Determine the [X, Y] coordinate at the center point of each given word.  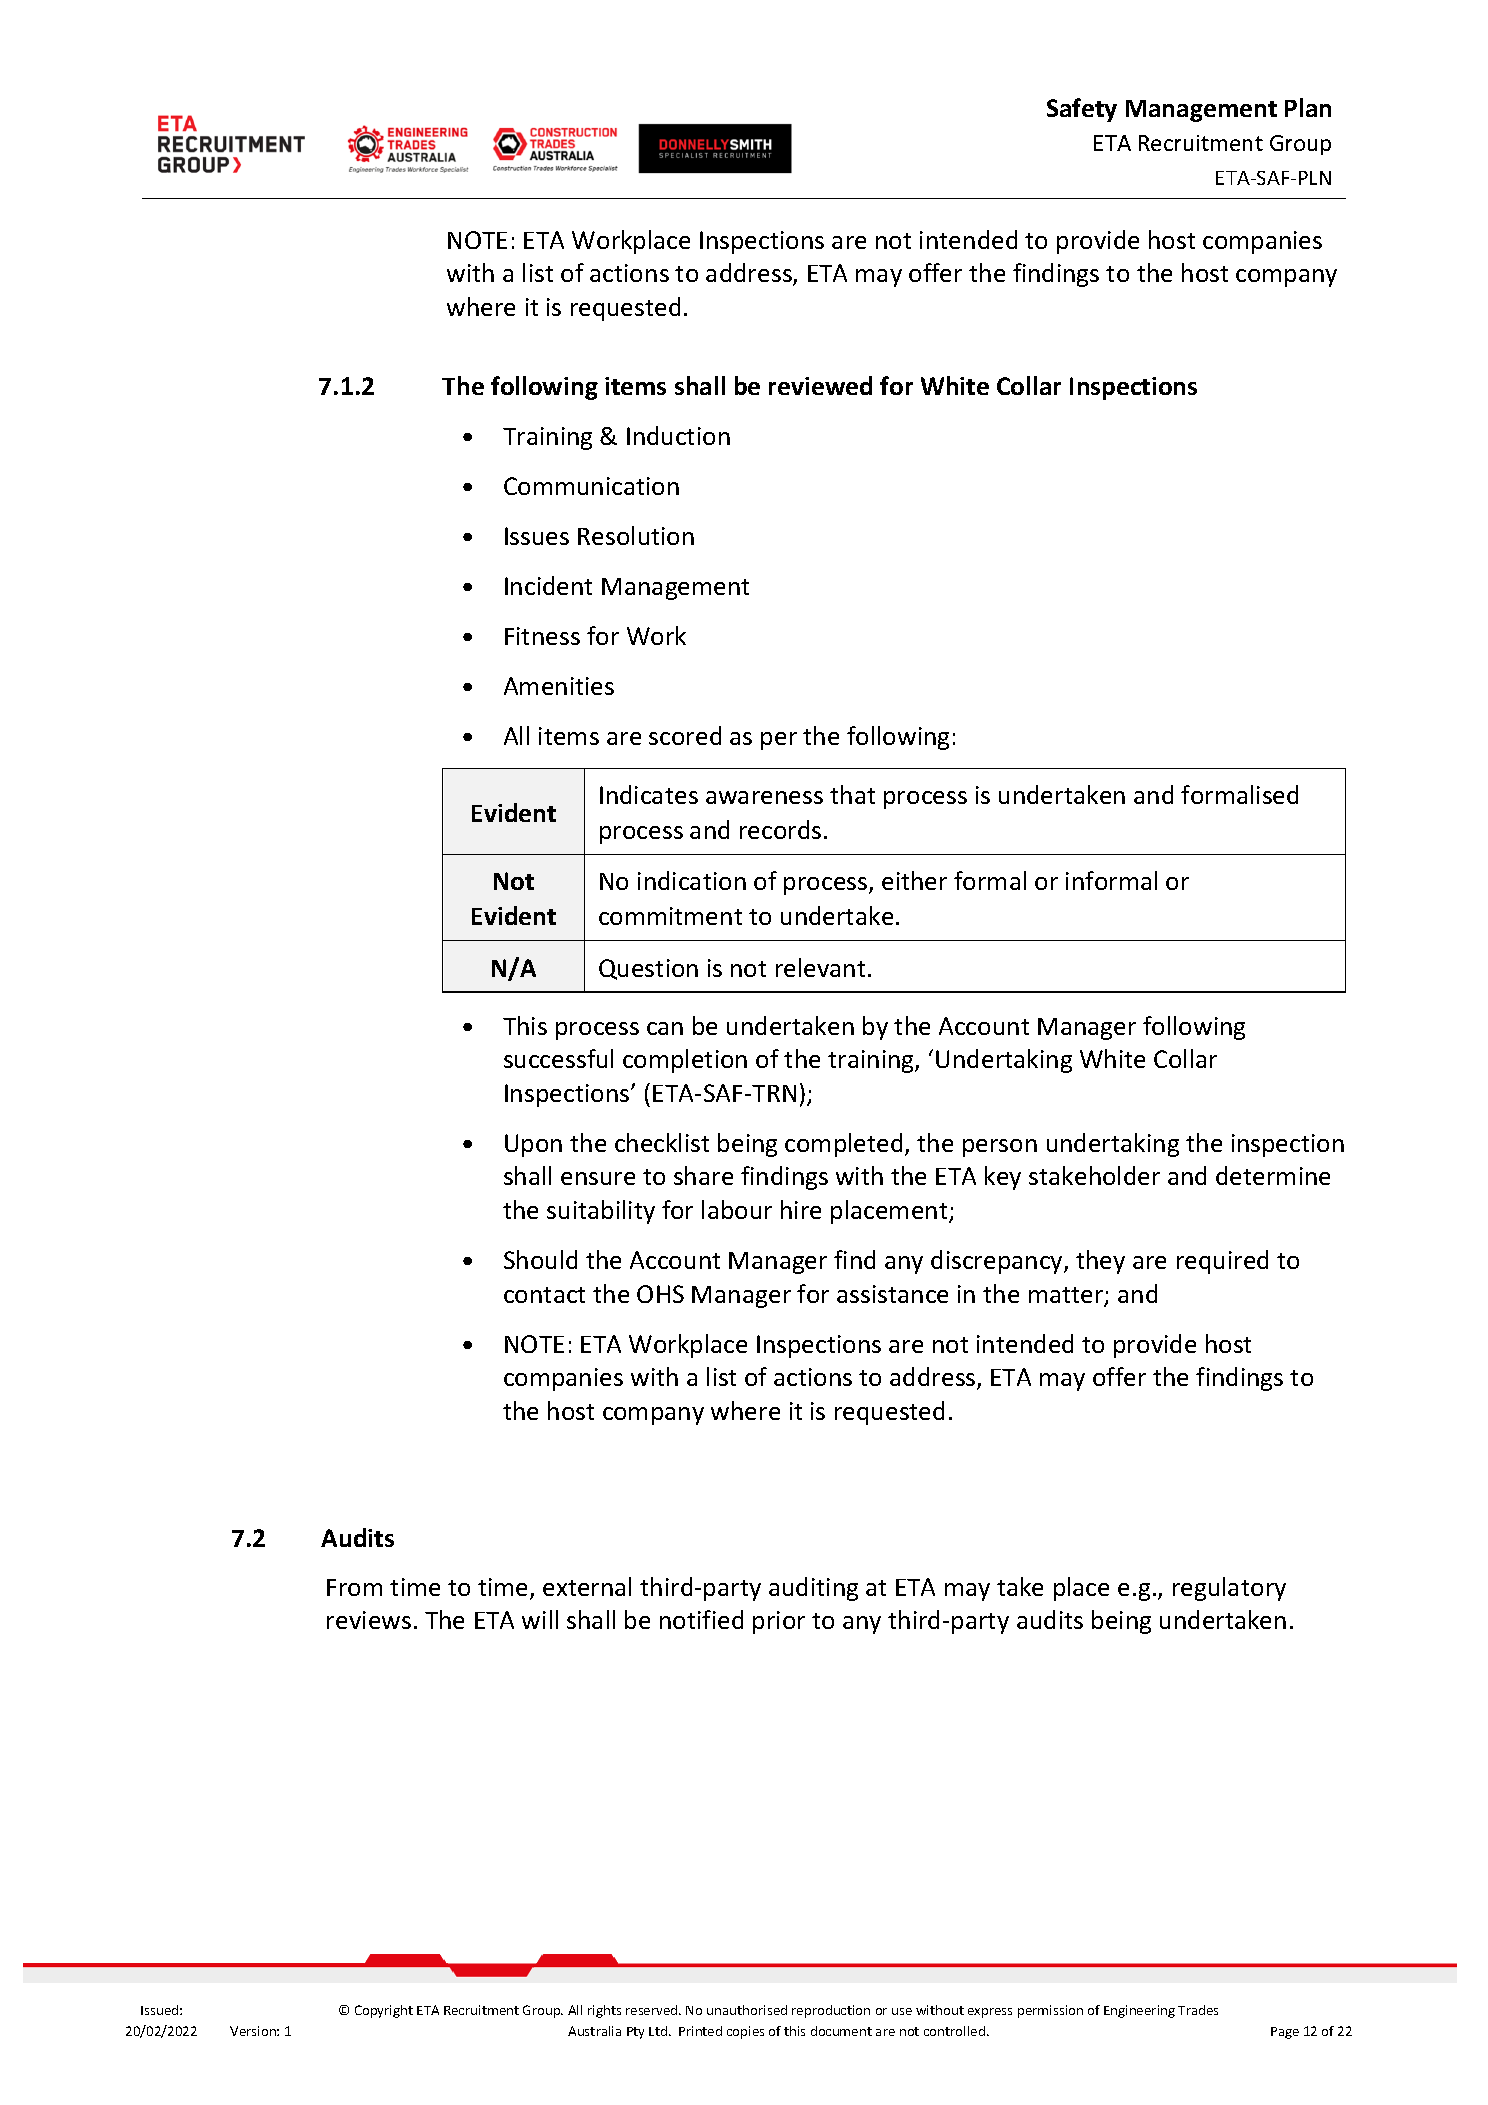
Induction [678, 435]
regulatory [1229, 1589]
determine [1273, 1175]
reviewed [820, 385]
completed [843, 1145]
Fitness [542, 636]
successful [558, 1058]
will [540, 1619]
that [852, 794]
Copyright [384, 2011]
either [914, 880]
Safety [1082, 110]
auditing [813, 1589]
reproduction [831, 2011]
